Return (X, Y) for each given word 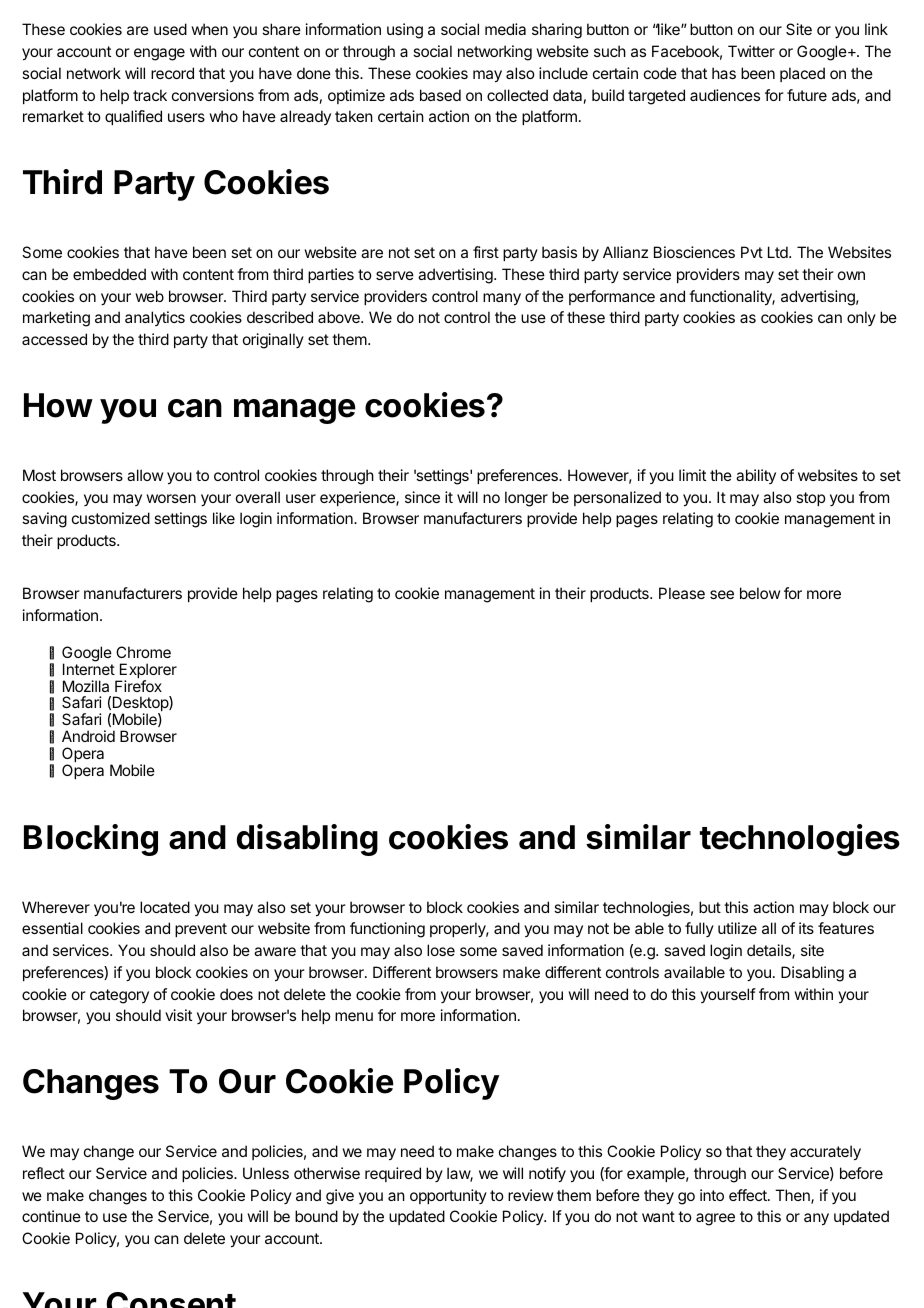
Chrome (143, 652)
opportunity (448, 1196)
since (422, 497)
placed (802, 74)
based (440, 95)
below (760, 593)
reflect (44, 1173)
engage (159, 54)
